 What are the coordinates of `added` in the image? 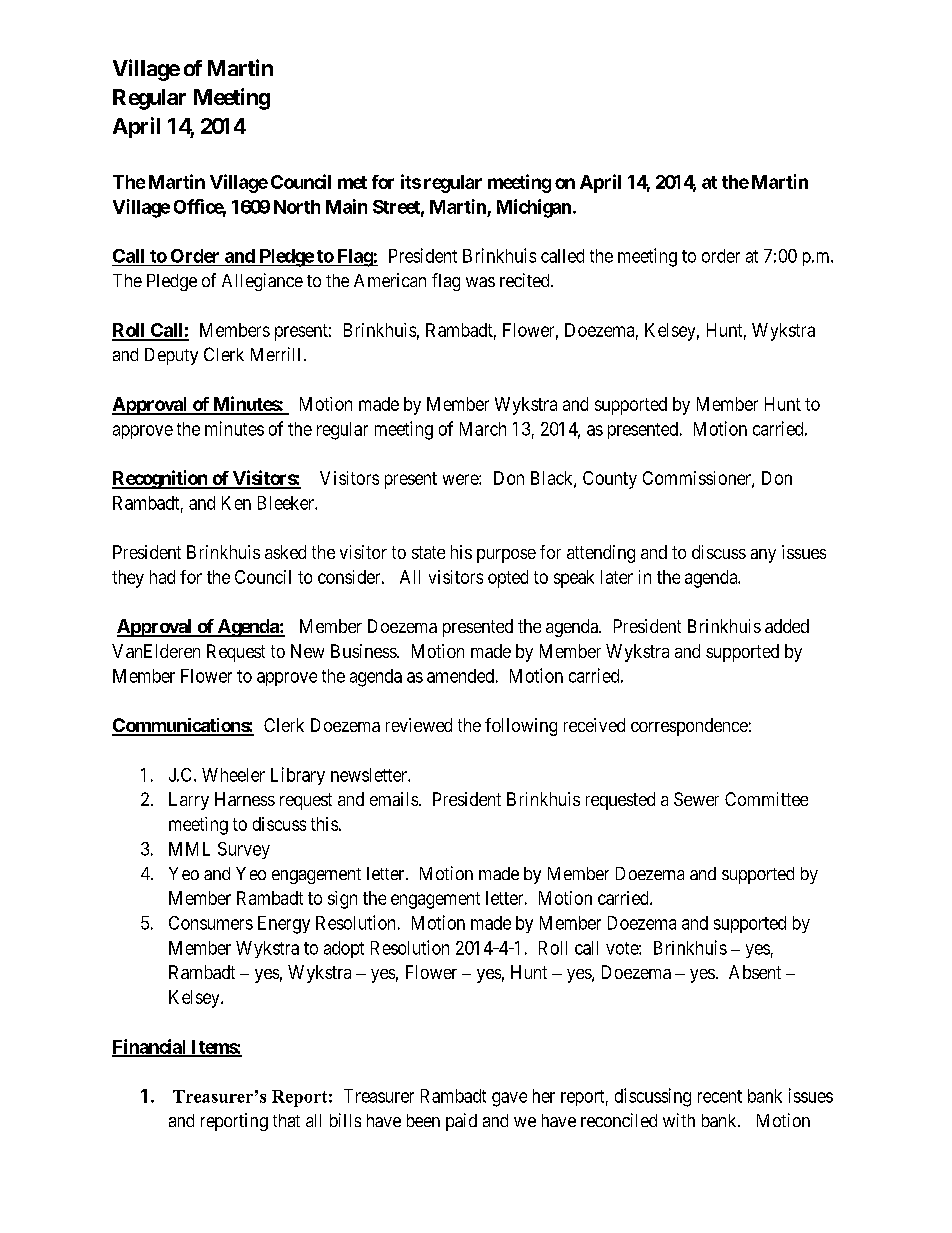 It's located at (787, 626).
